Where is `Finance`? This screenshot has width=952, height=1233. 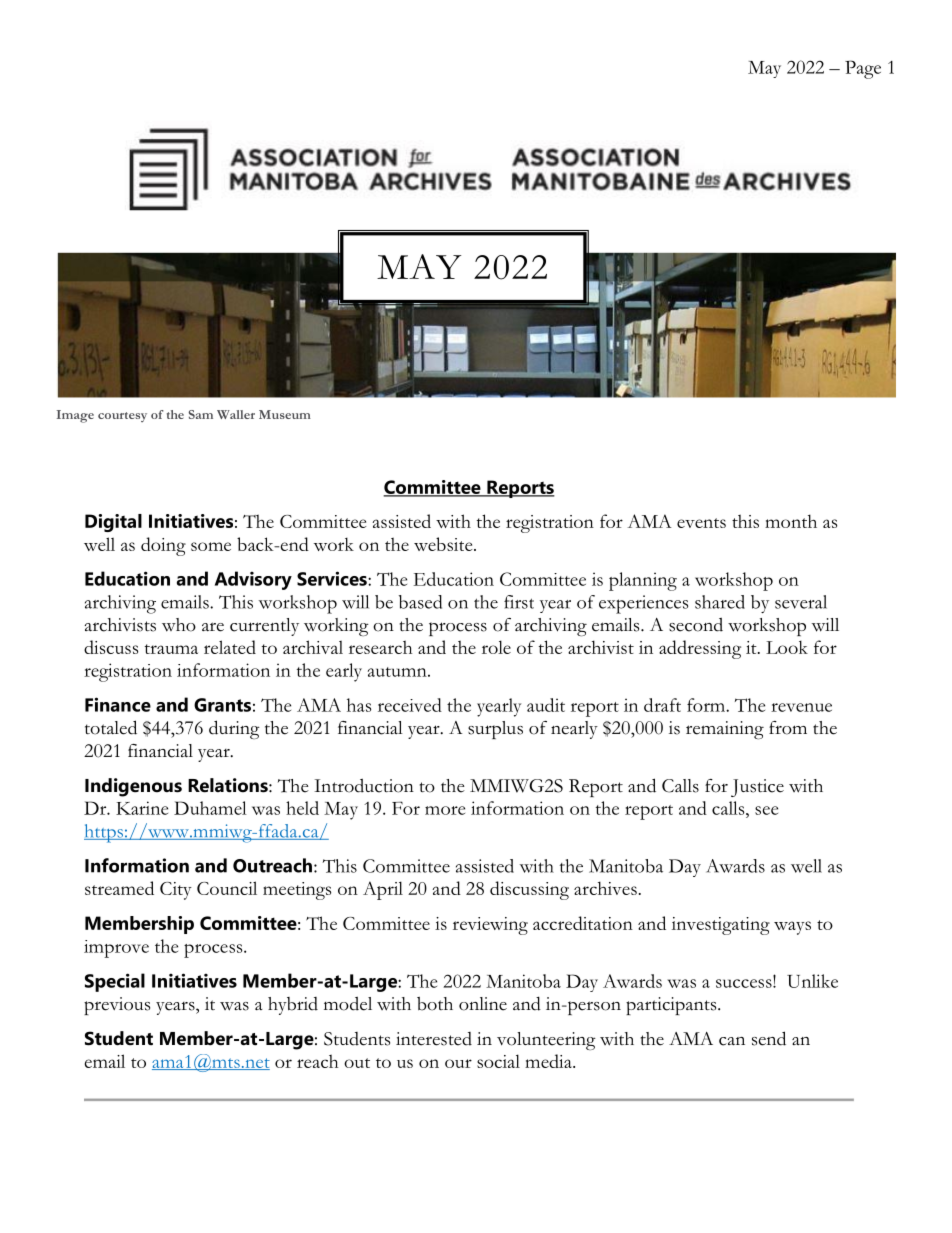 Finance is located at coordinates (118, 704).
